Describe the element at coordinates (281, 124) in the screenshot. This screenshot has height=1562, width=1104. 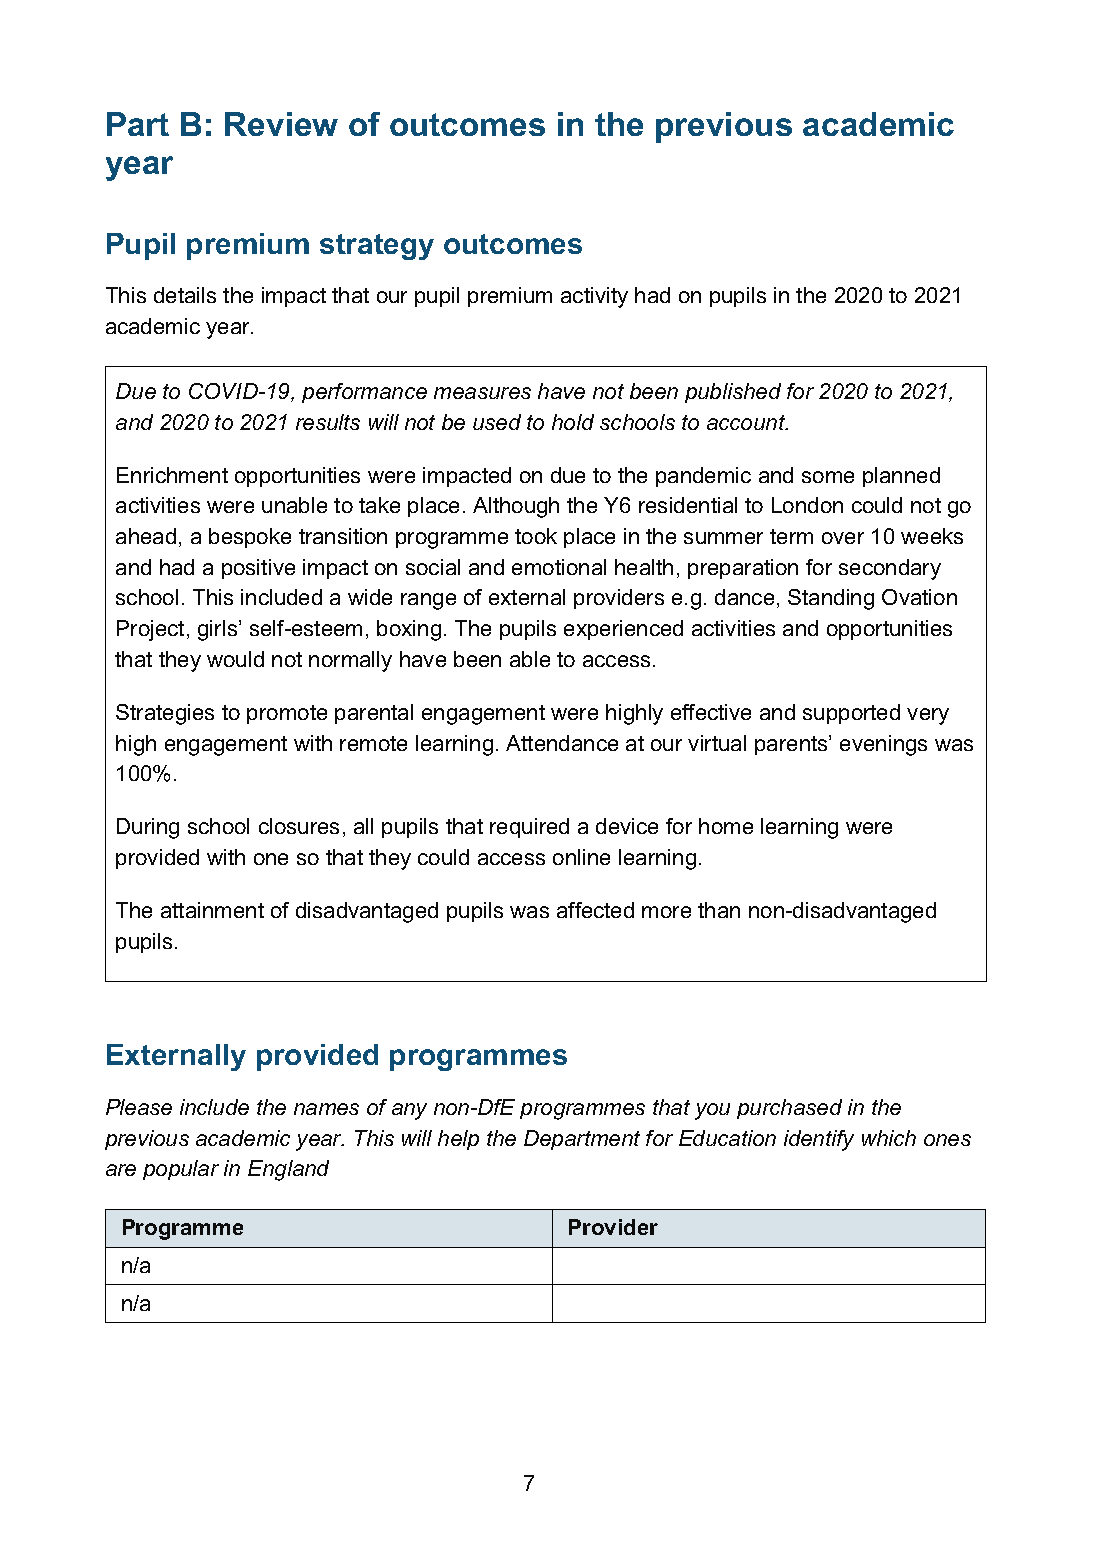
I see `Review` at that location.
